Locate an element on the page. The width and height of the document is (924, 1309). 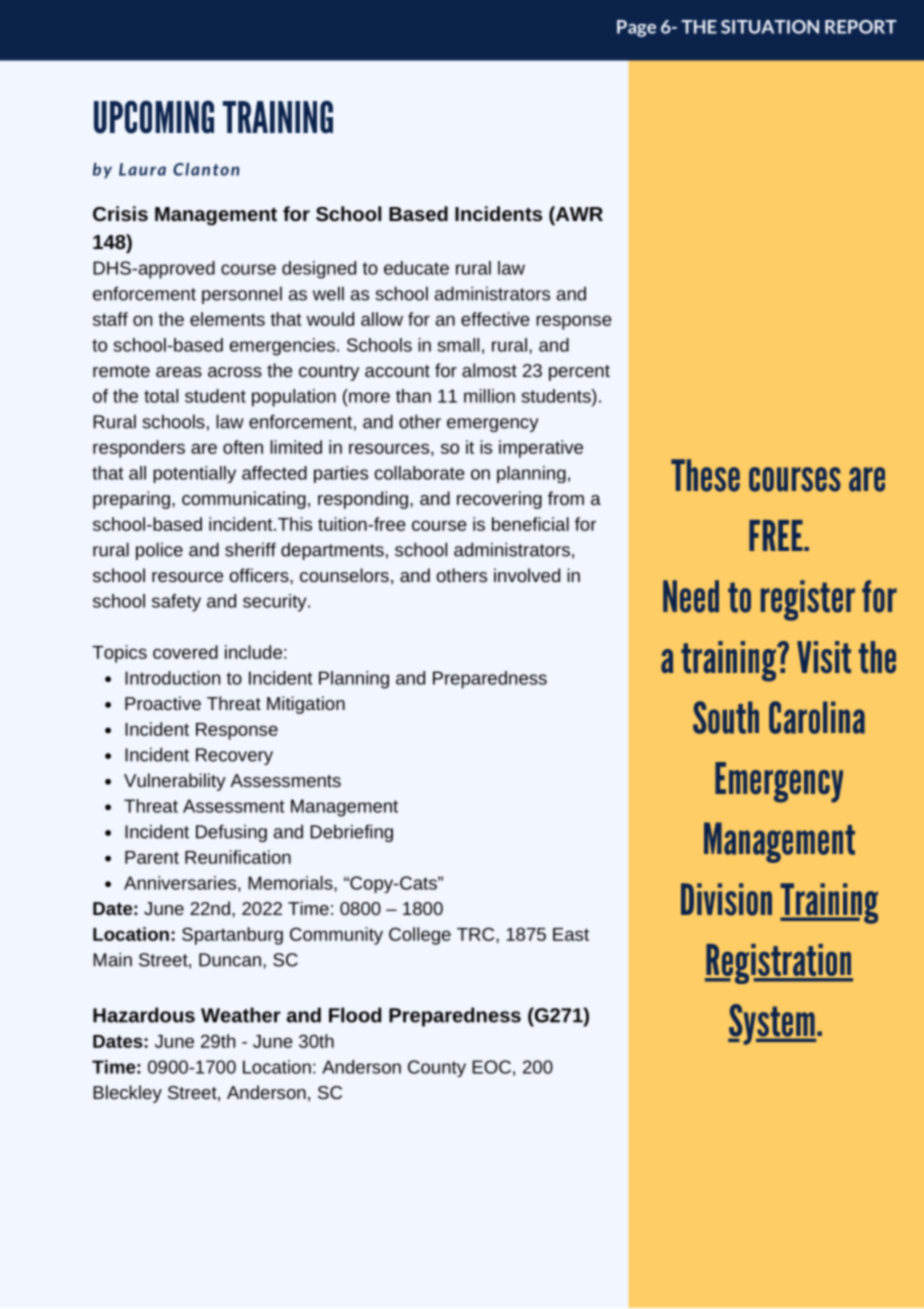
areas is located at coordinates (179, 372).
